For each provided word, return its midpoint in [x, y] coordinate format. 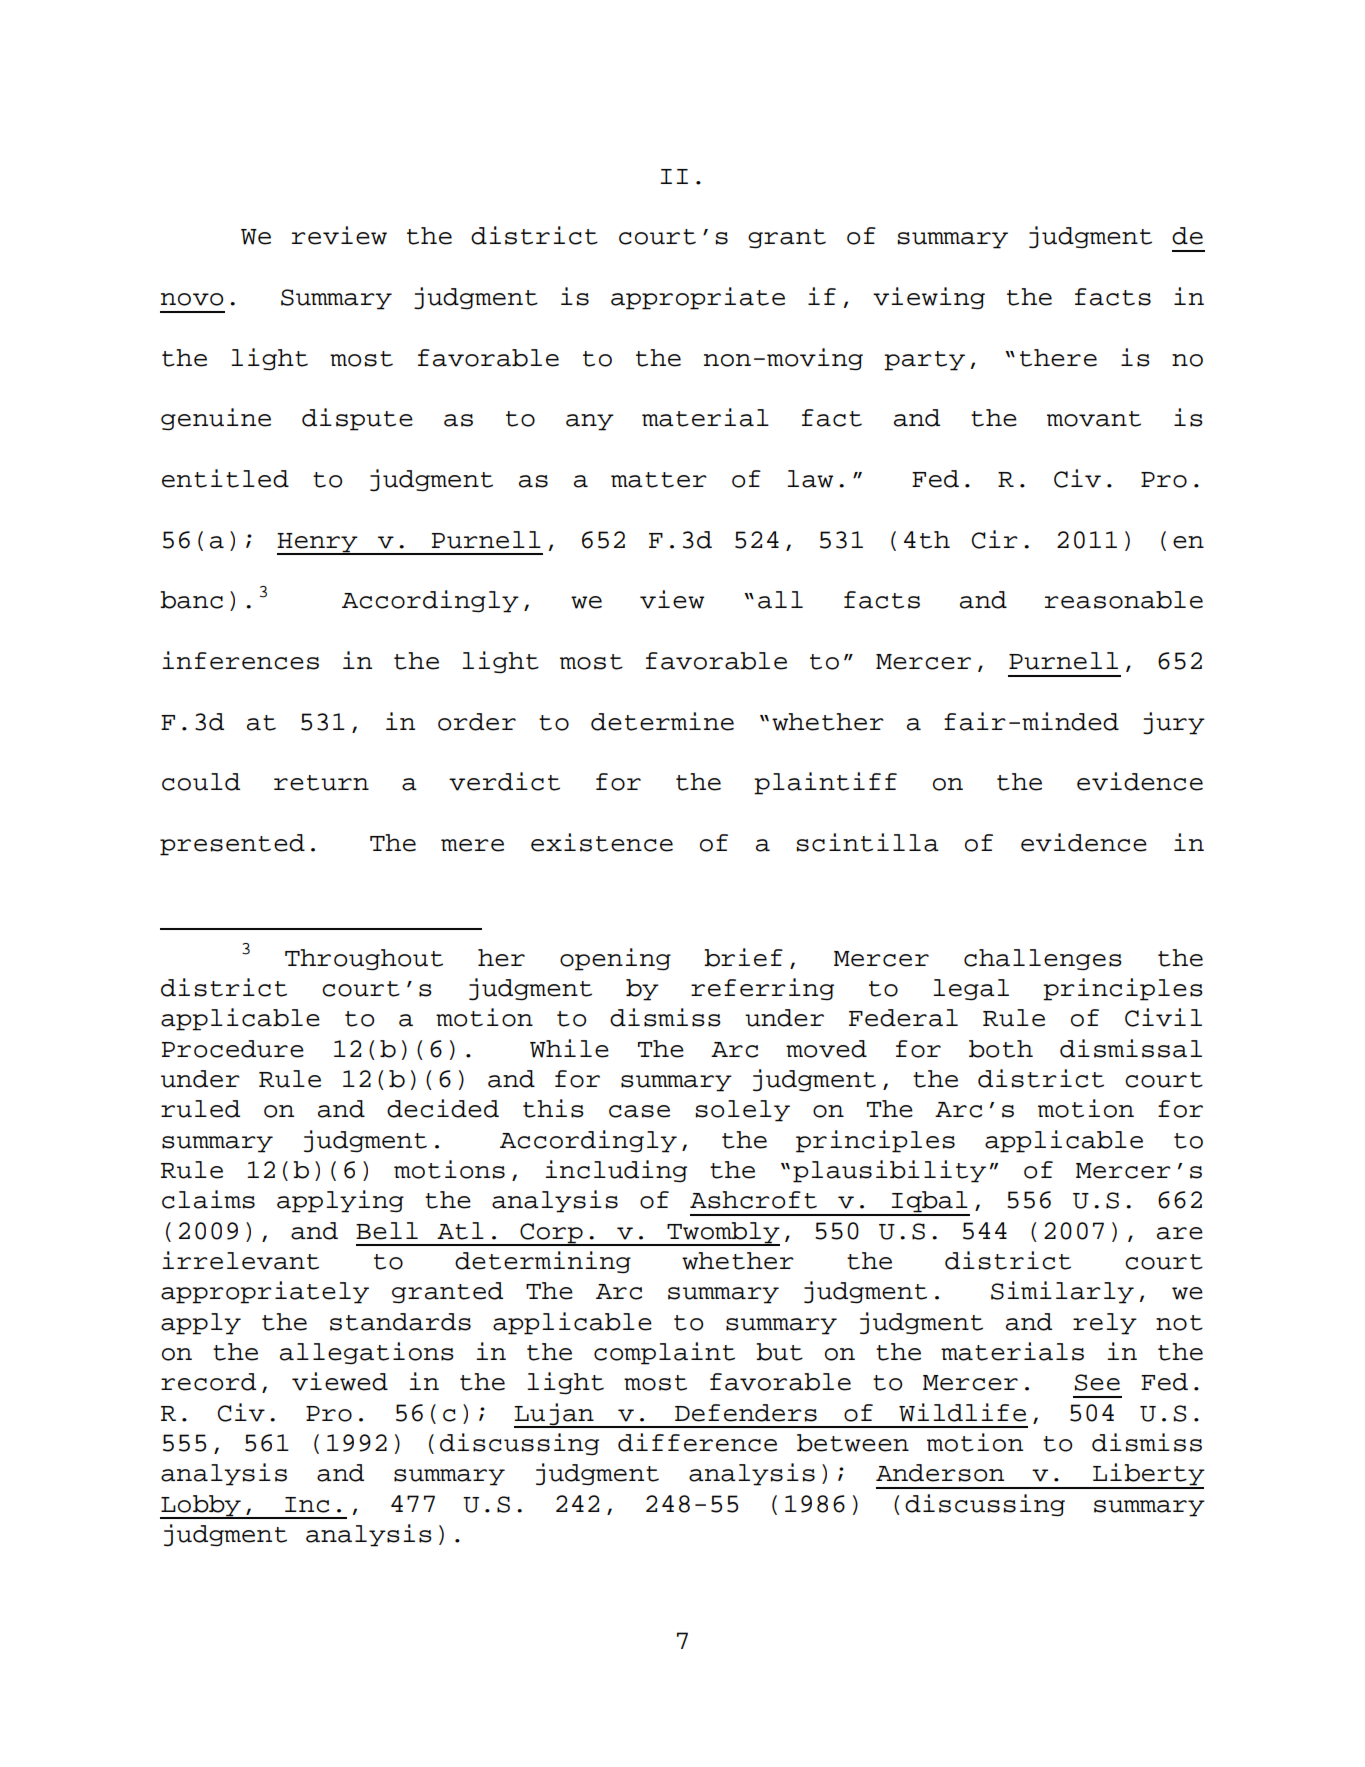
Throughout [364, 960]
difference [697, 1442]
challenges [1043, 960]
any [590, 422]
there [1058, 358]
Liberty [1148, 1475]
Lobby [201, 1506]
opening [615, 959]
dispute [357, 419]
